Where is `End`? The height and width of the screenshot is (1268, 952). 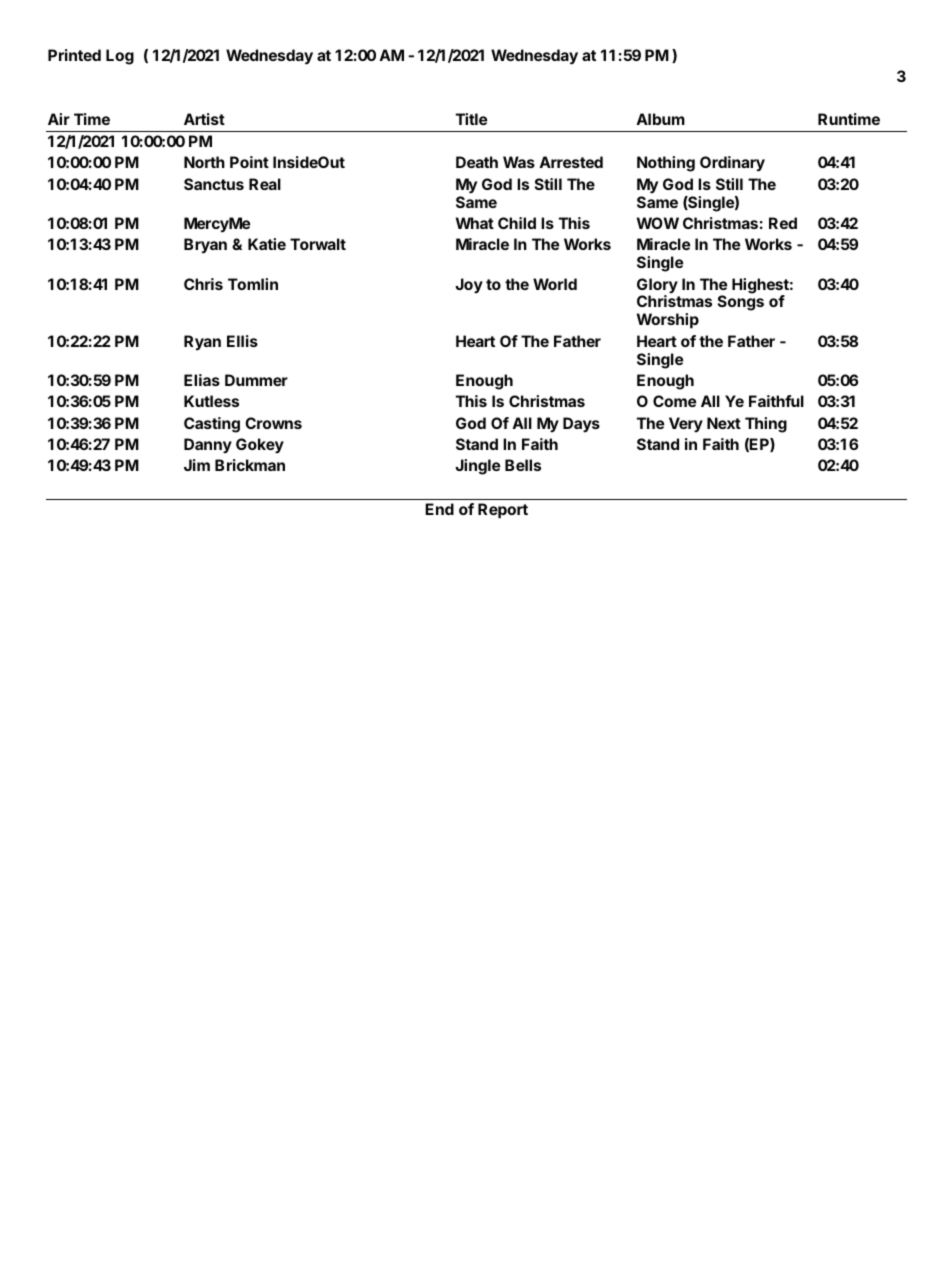 End is located at coordinates (439, 509).
